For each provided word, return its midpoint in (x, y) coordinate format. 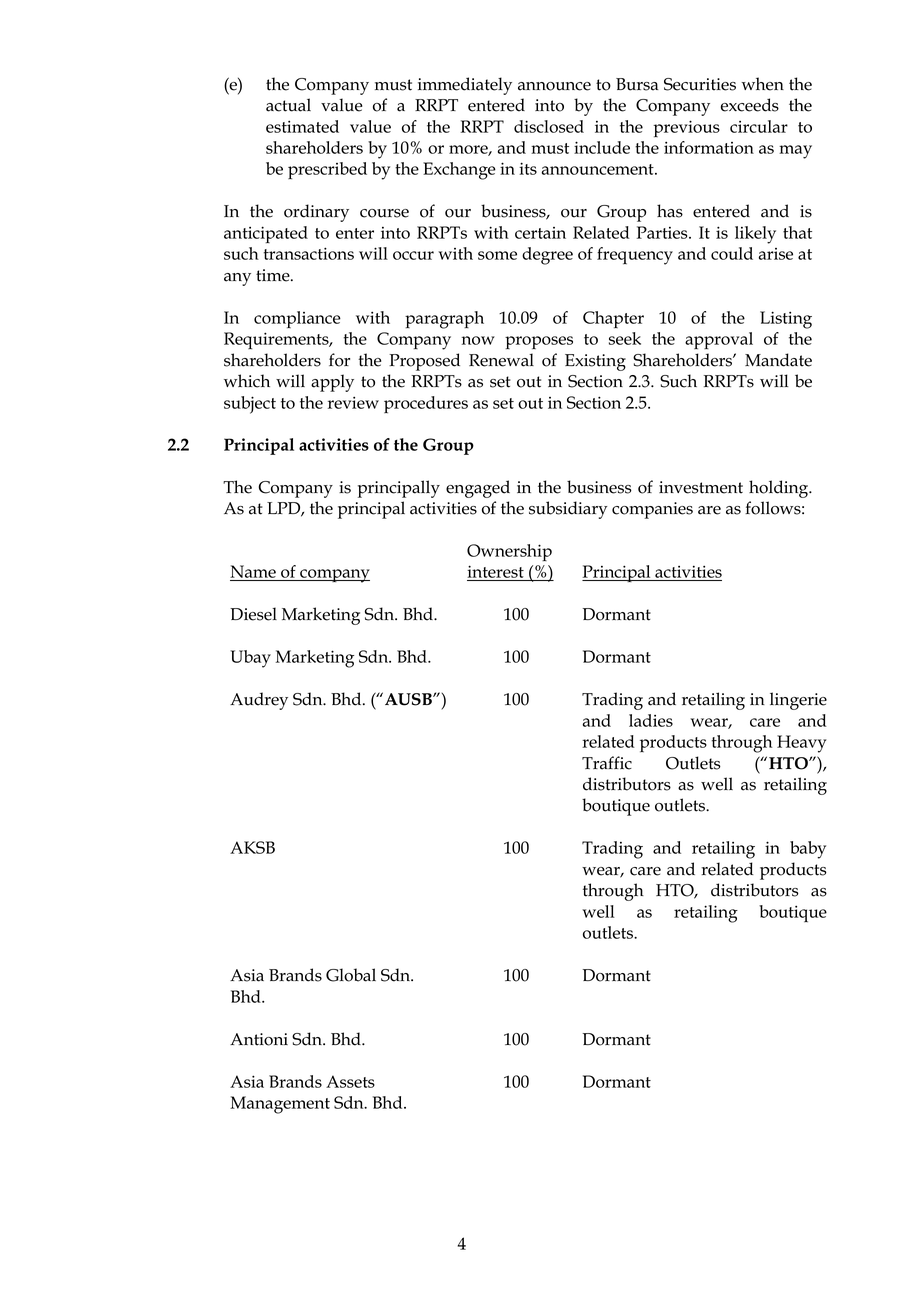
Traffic (607, 763)
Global (351, 975)
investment (701, 487)
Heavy (802, 744)
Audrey (259, 701)
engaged (478, 489)
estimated (302, 126)
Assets (350, 1081)
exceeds (750, 105)
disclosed (549, 126)
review (353, 402)
